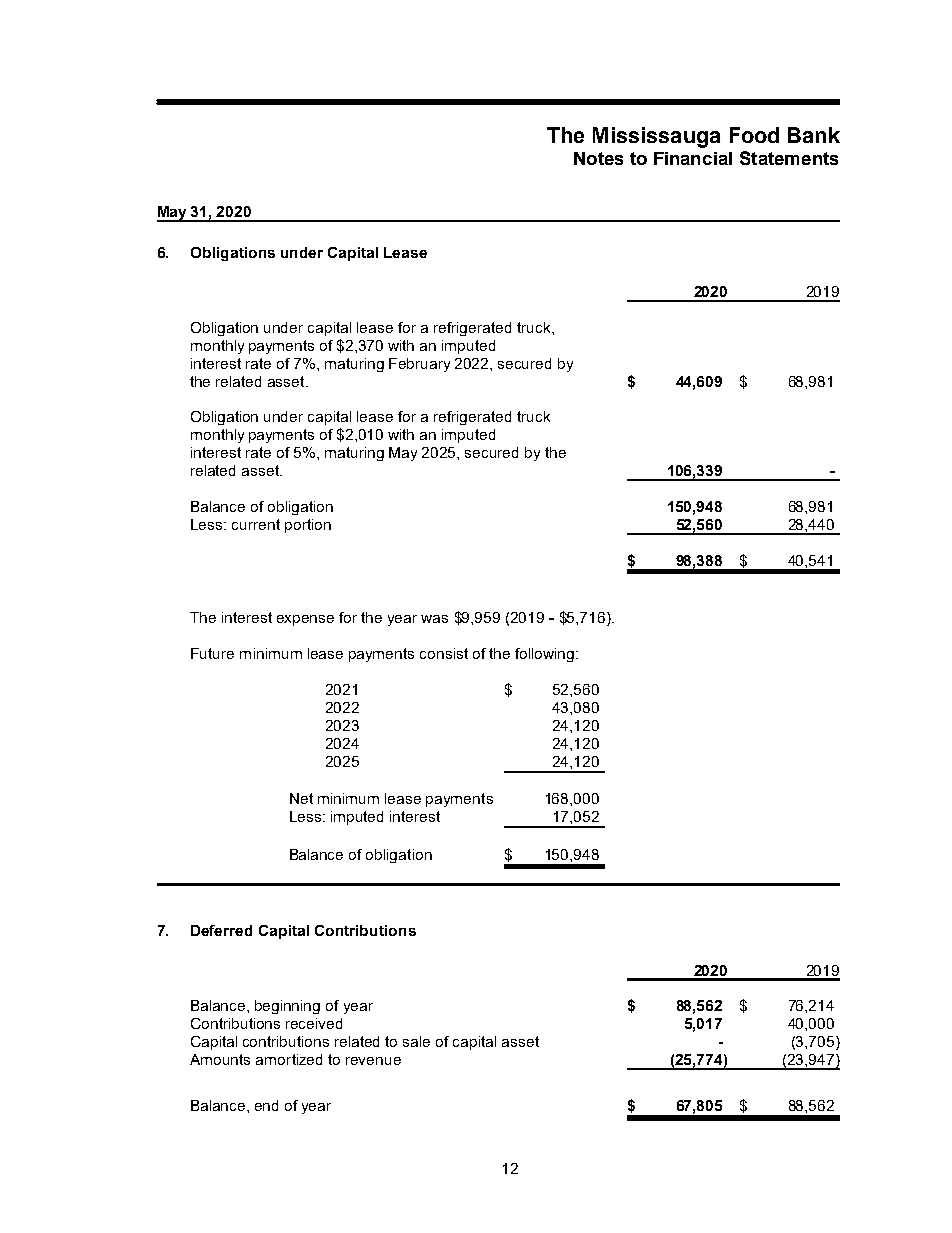  Describe the element at coordinates (598, 158) in the screenshot. I see `Notes` at that location.
